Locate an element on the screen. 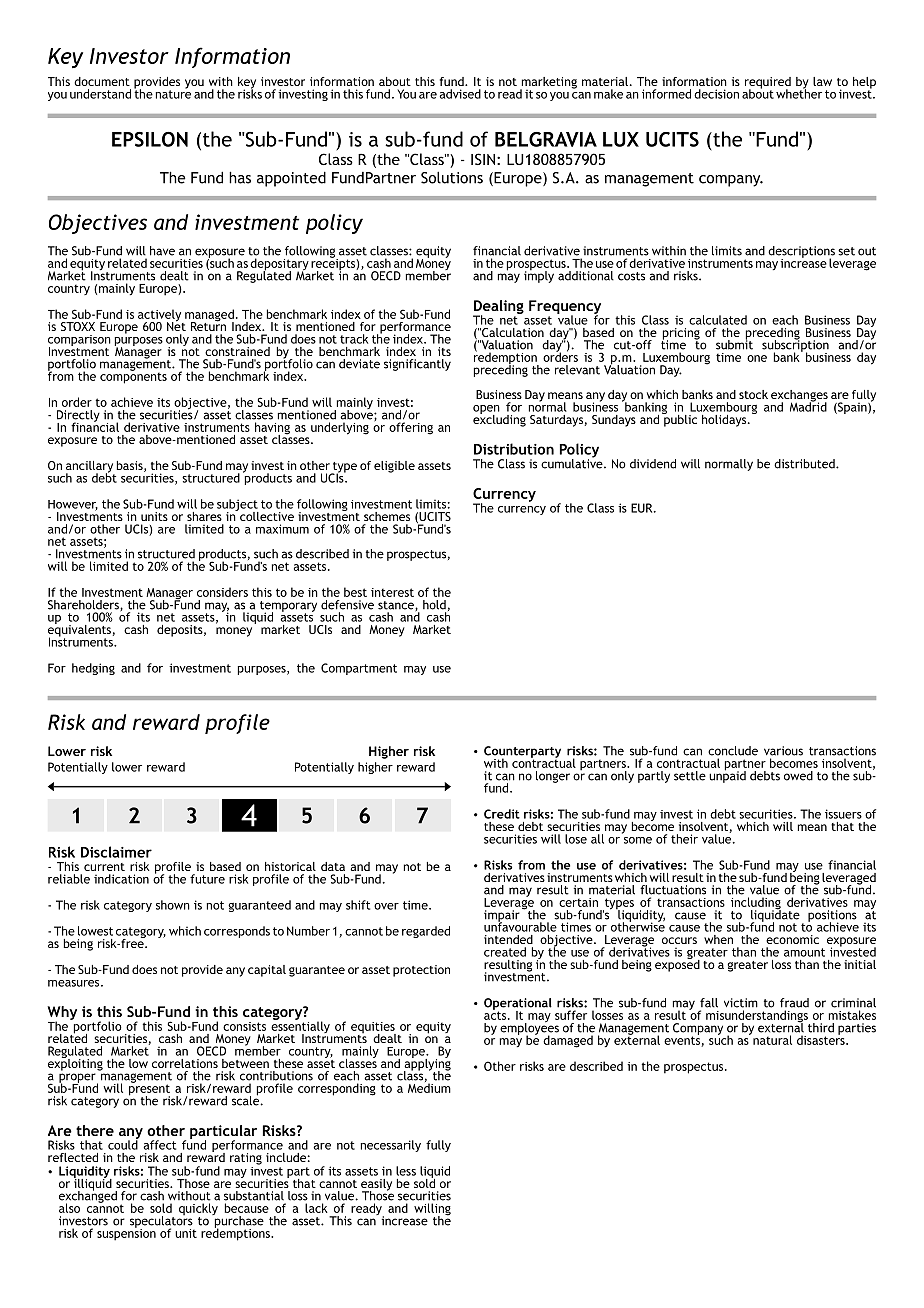 Image resolution: width=924 pixels, height=1308 pixels. actively is located at coordinates (161, 316).
